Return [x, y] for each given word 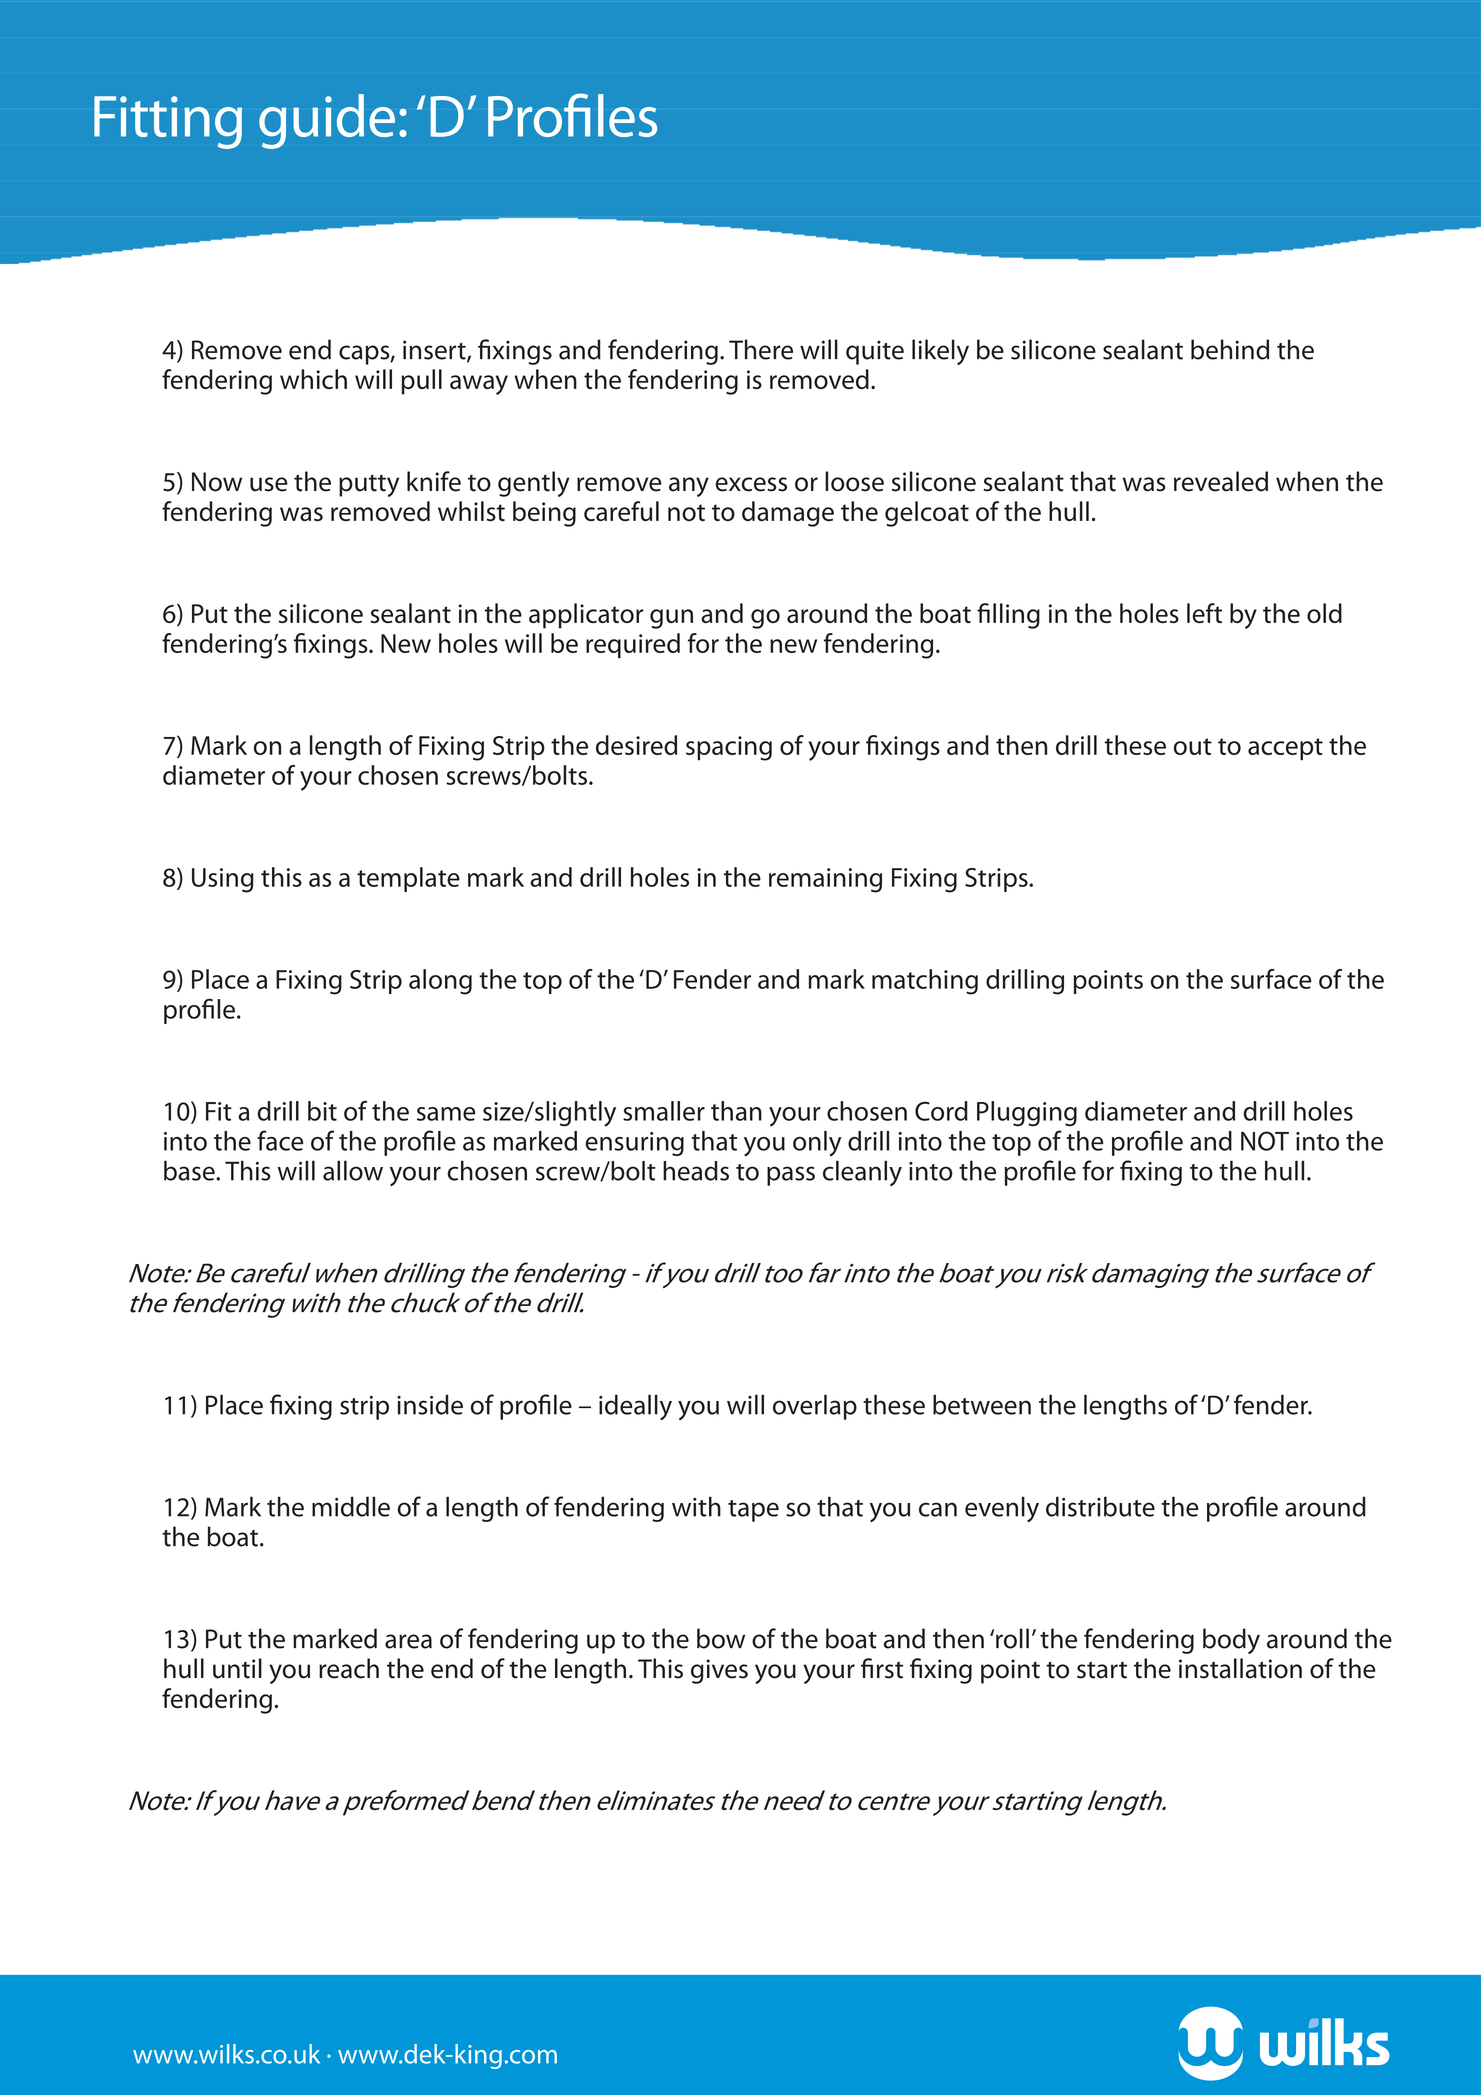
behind [1230, 349]
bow [721, 1638]
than [736, 1111]
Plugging [1027, 1114]
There [761, 349]
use [269, 484]
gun [671, 619]
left [1204, 613]
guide [327, 121]
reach [349, 1668]
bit [322, 1111]
